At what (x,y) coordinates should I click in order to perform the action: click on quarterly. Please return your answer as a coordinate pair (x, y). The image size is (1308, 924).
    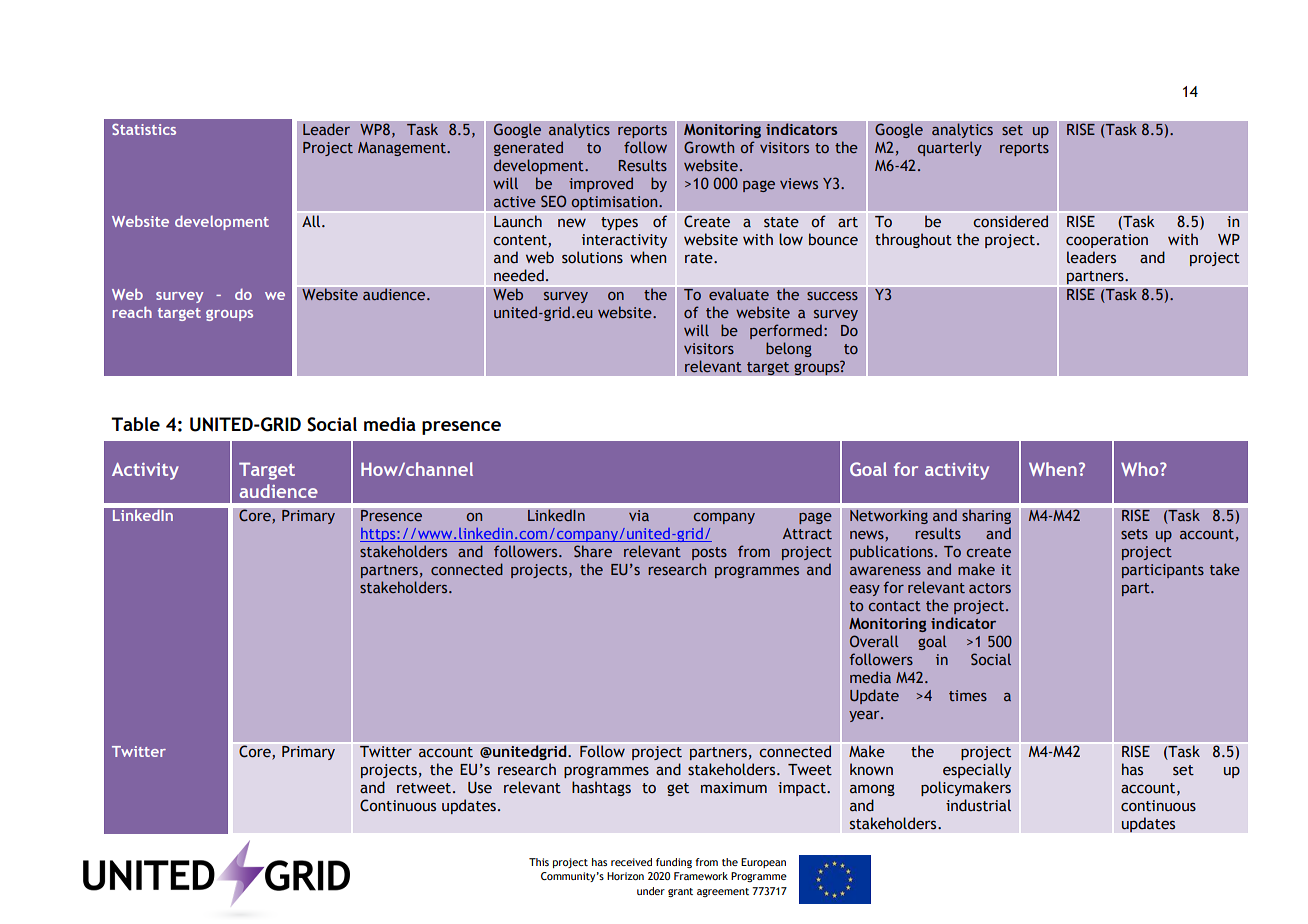
    Looking at the image, I should click on (950, 148).
